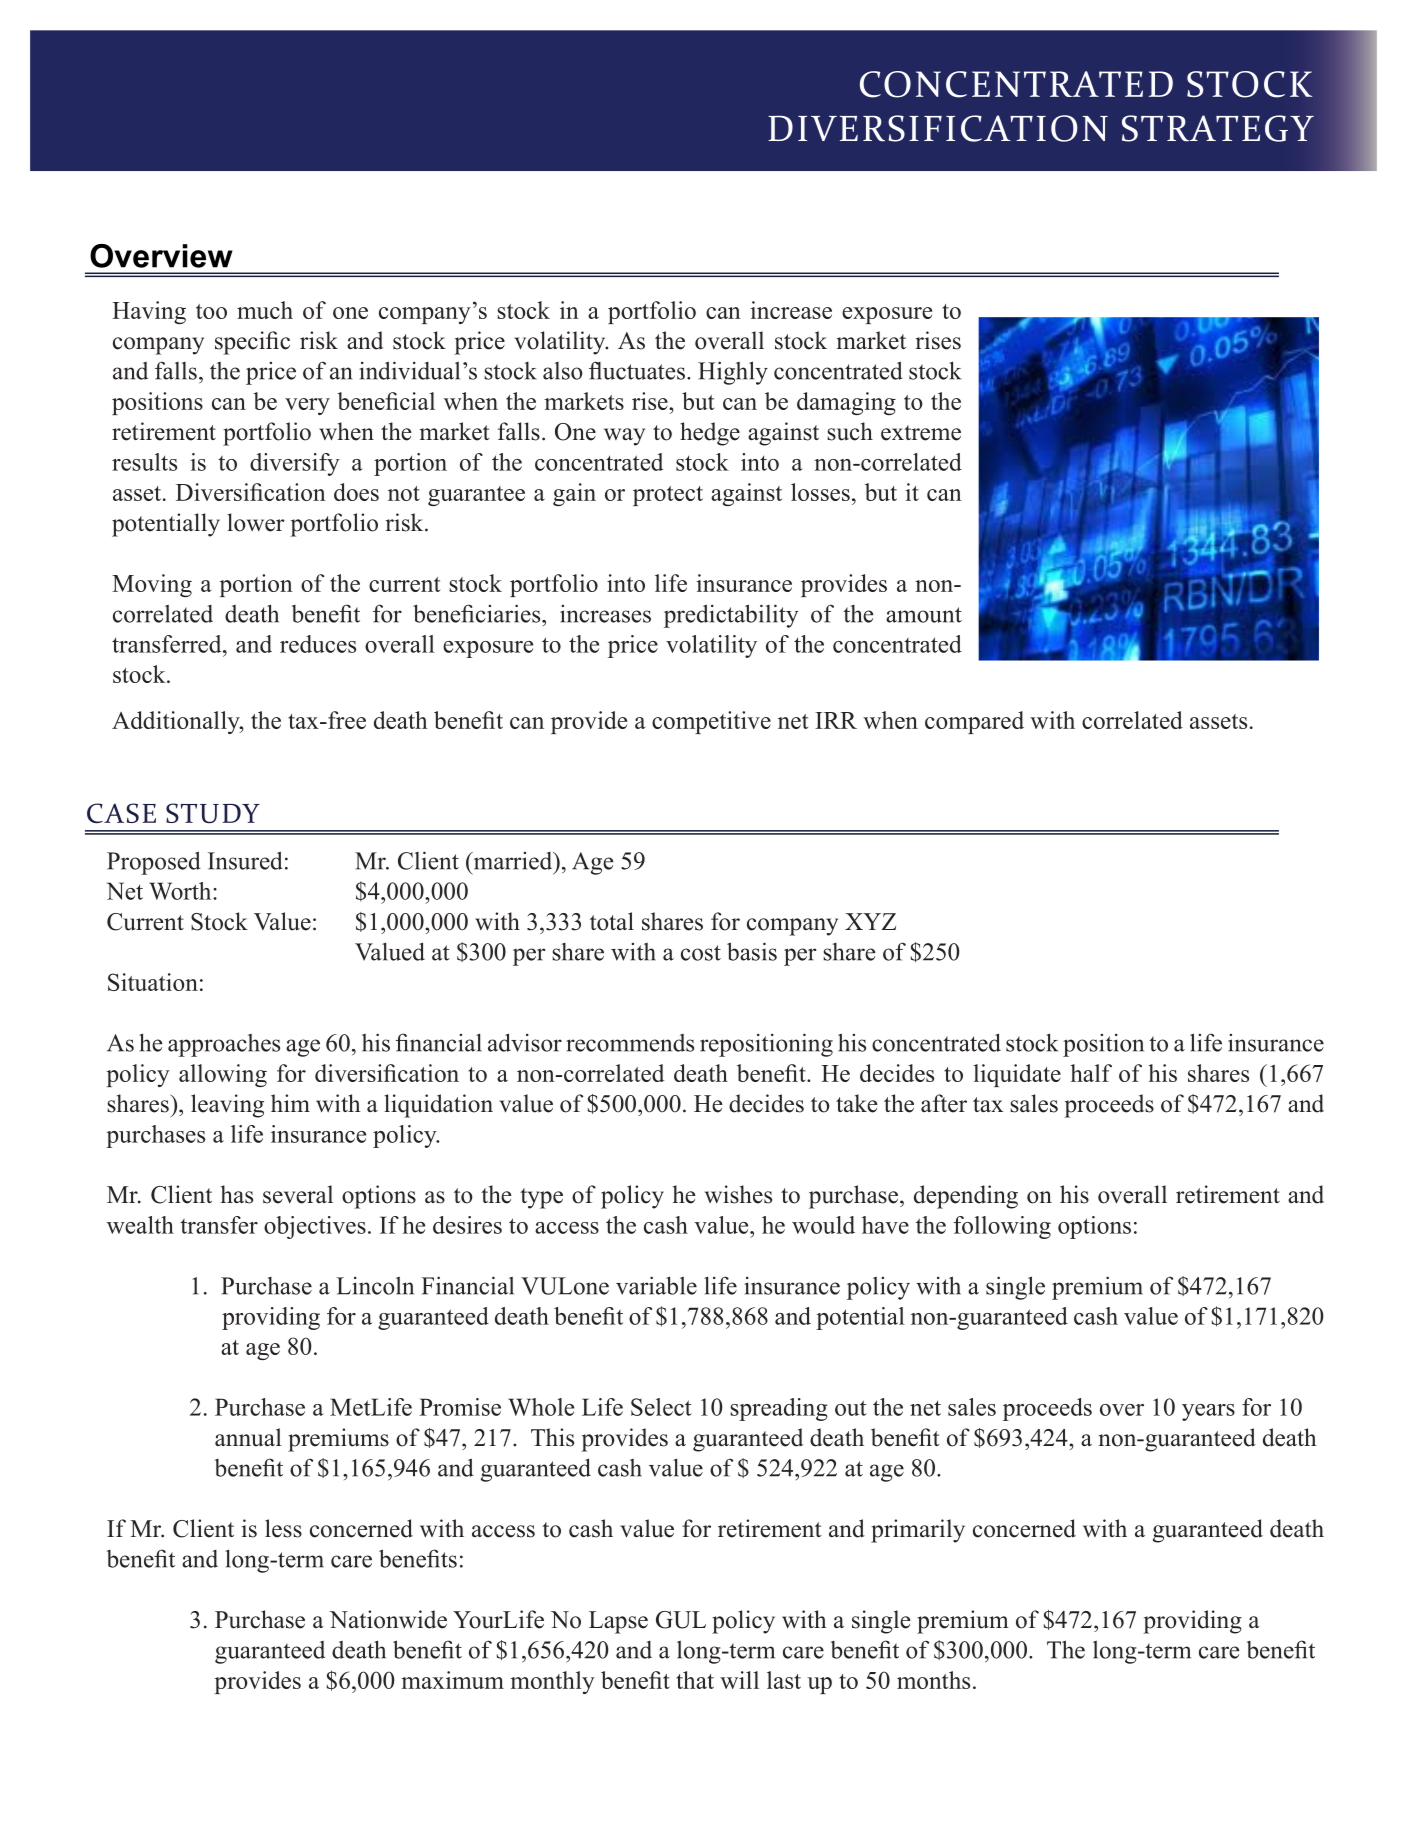 The width and height of the document is (1407, 1821). What do you see at coordinates (1218, 128) in the document?
I see `STRATEGY` at bounding box center [1218, 128].
